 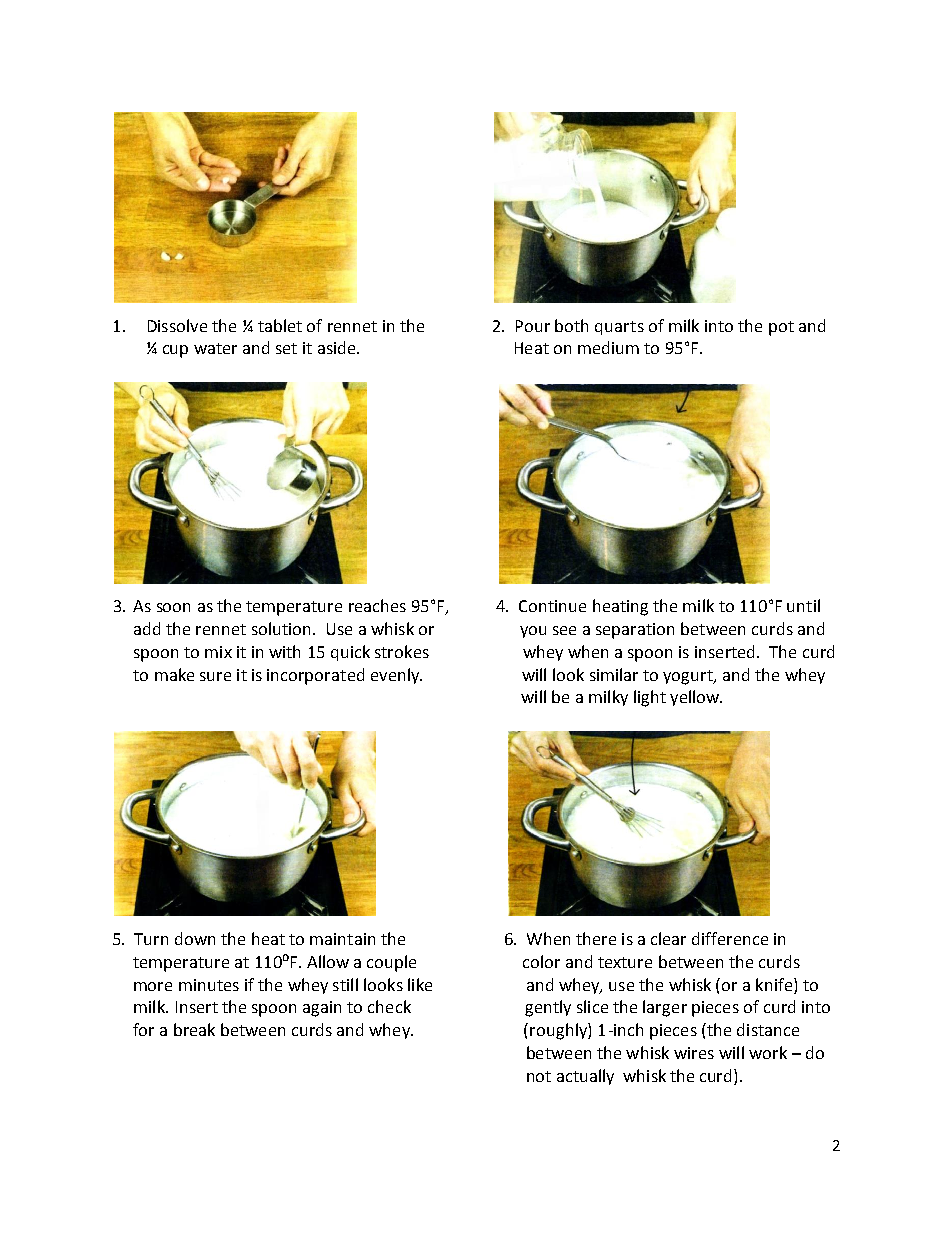 What do you see at coordinates (173, 607) in the screenshot?
I see `soon` at bounding box center [173, 607].
